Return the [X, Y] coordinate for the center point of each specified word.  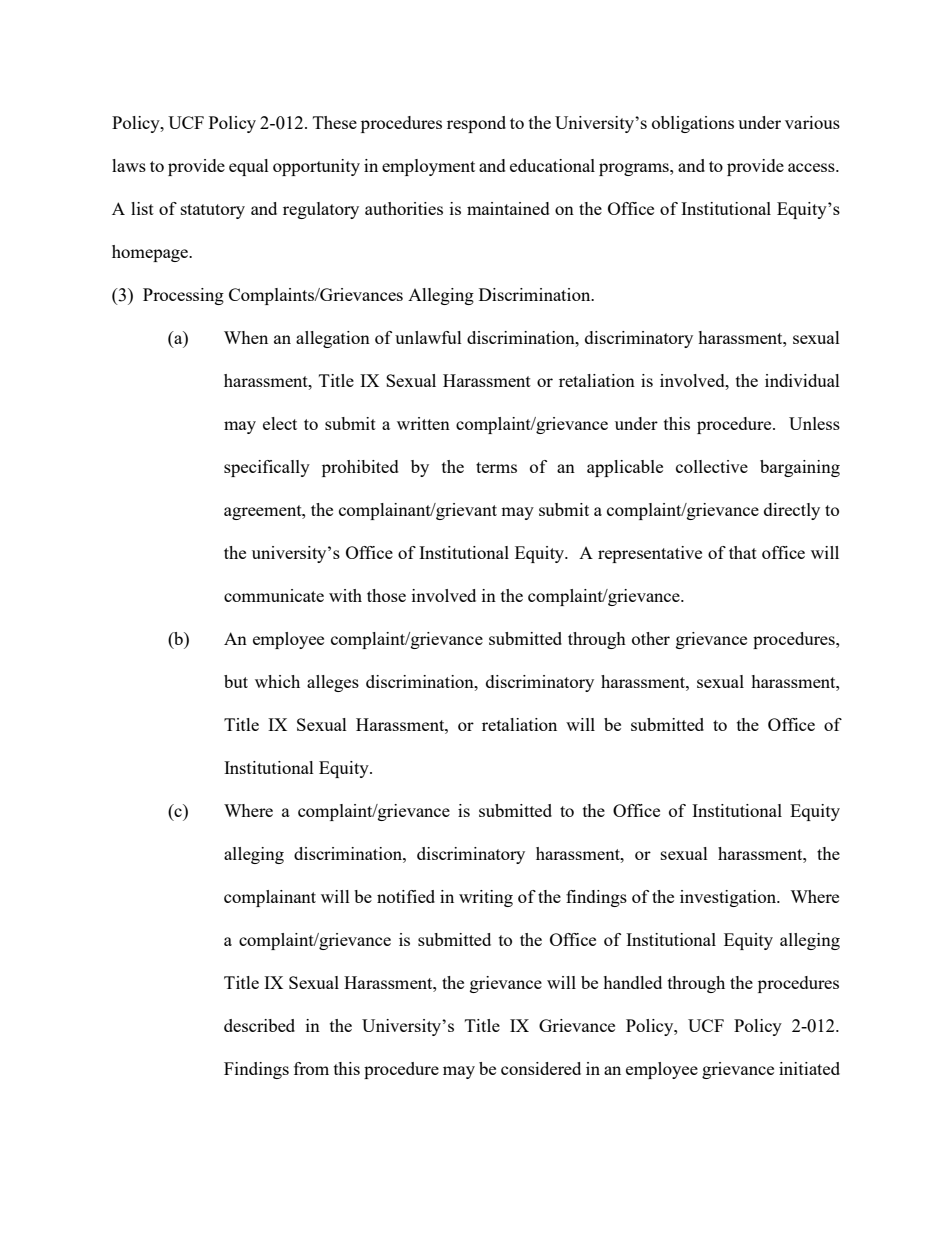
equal [249, 167]
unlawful [428, 337]
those [386, 595]
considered [541, 1068]
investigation [729, 898]
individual [802, 380]
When [246, 337]
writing [486, 898]
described [259, 1025]
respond [476, 124]
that [743, 552]
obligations [693, 124]
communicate [274, 595]
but [236, 681]
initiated [809, 1068]
